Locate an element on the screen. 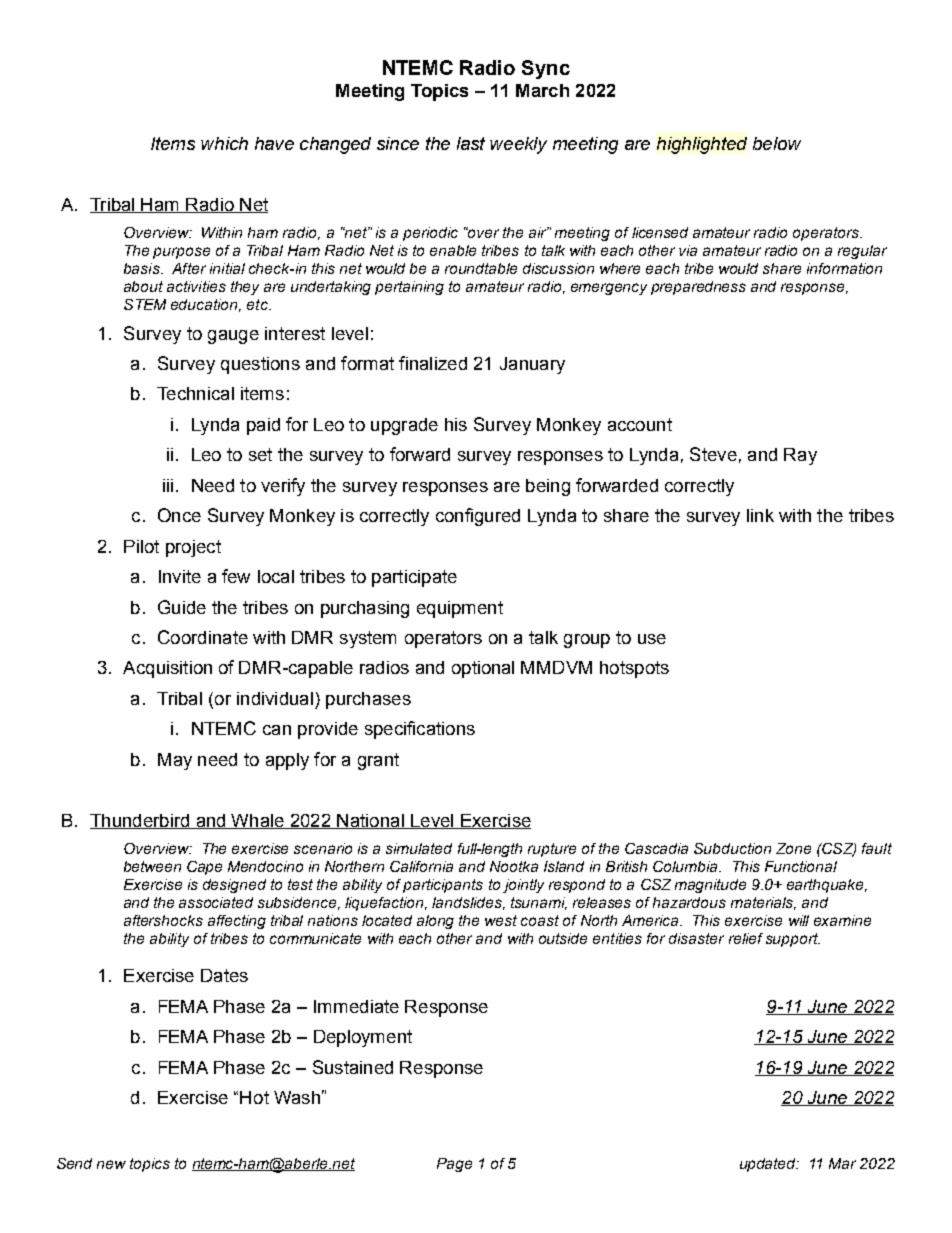  Page is located at coordinates (454, 1165).
